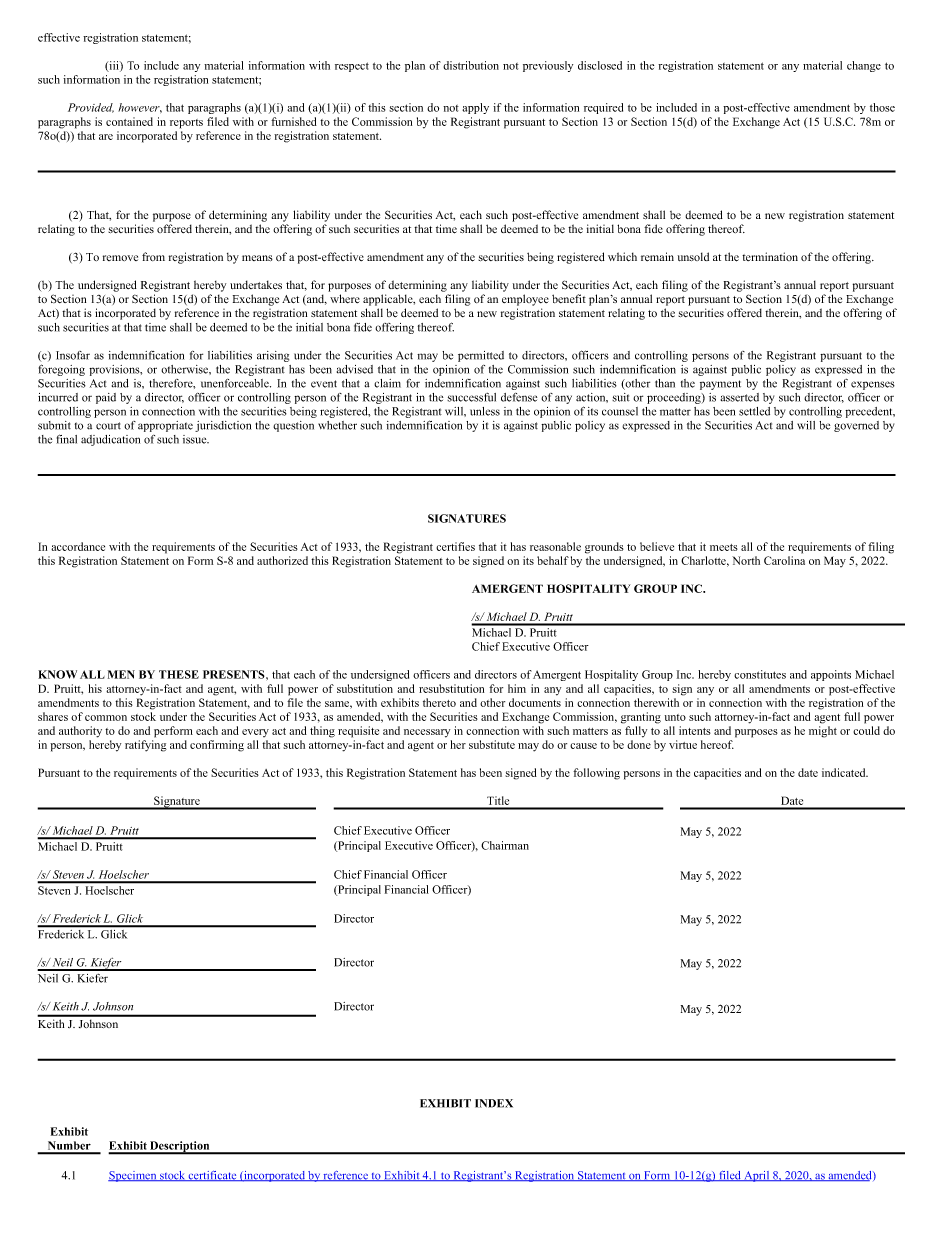 The image size is (952, 1233). What do you see at coordinates (146, 746) in the screenshot?
I see `ratifying` at bounding box center [146, 746].
